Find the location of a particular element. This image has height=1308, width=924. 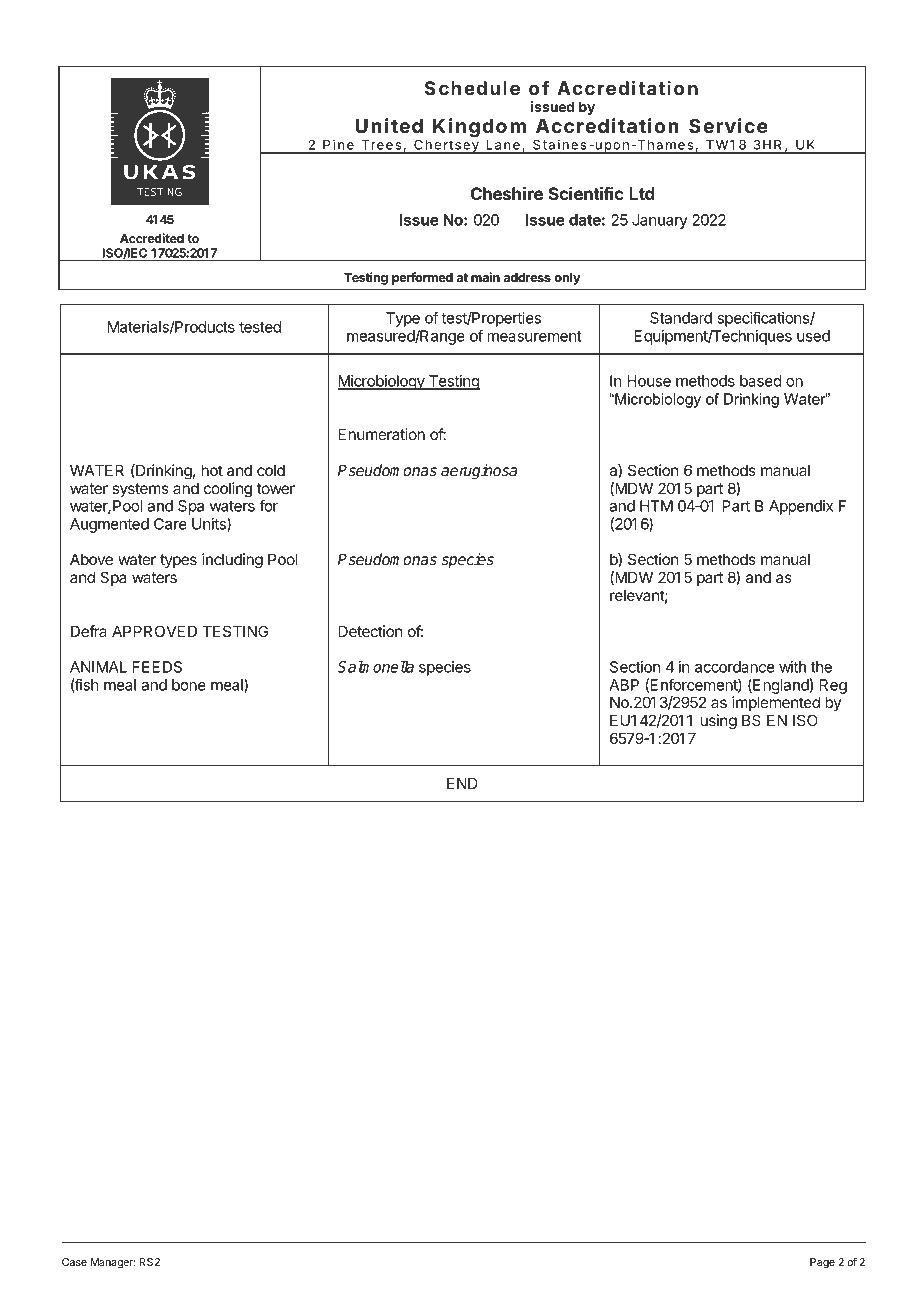

Service is located at coordinates (728, 125).
